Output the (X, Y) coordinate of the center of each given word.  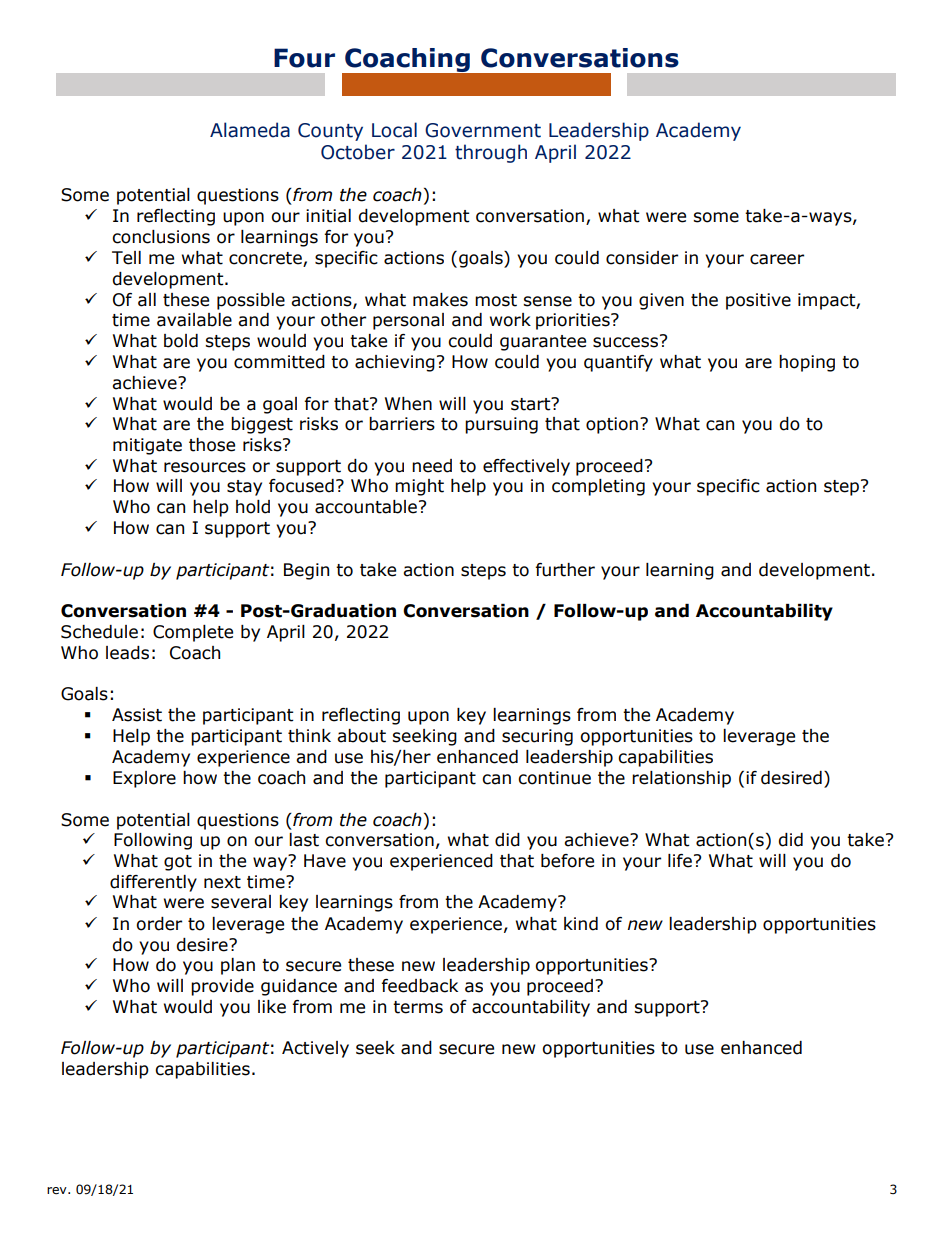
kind (581, 924)
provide (222, 987)
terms (418, 1007)
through (491, 153)
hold (253, 507)
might (419, 487)
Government (483, 130)
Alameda (250, 130)
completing (598, 487)
